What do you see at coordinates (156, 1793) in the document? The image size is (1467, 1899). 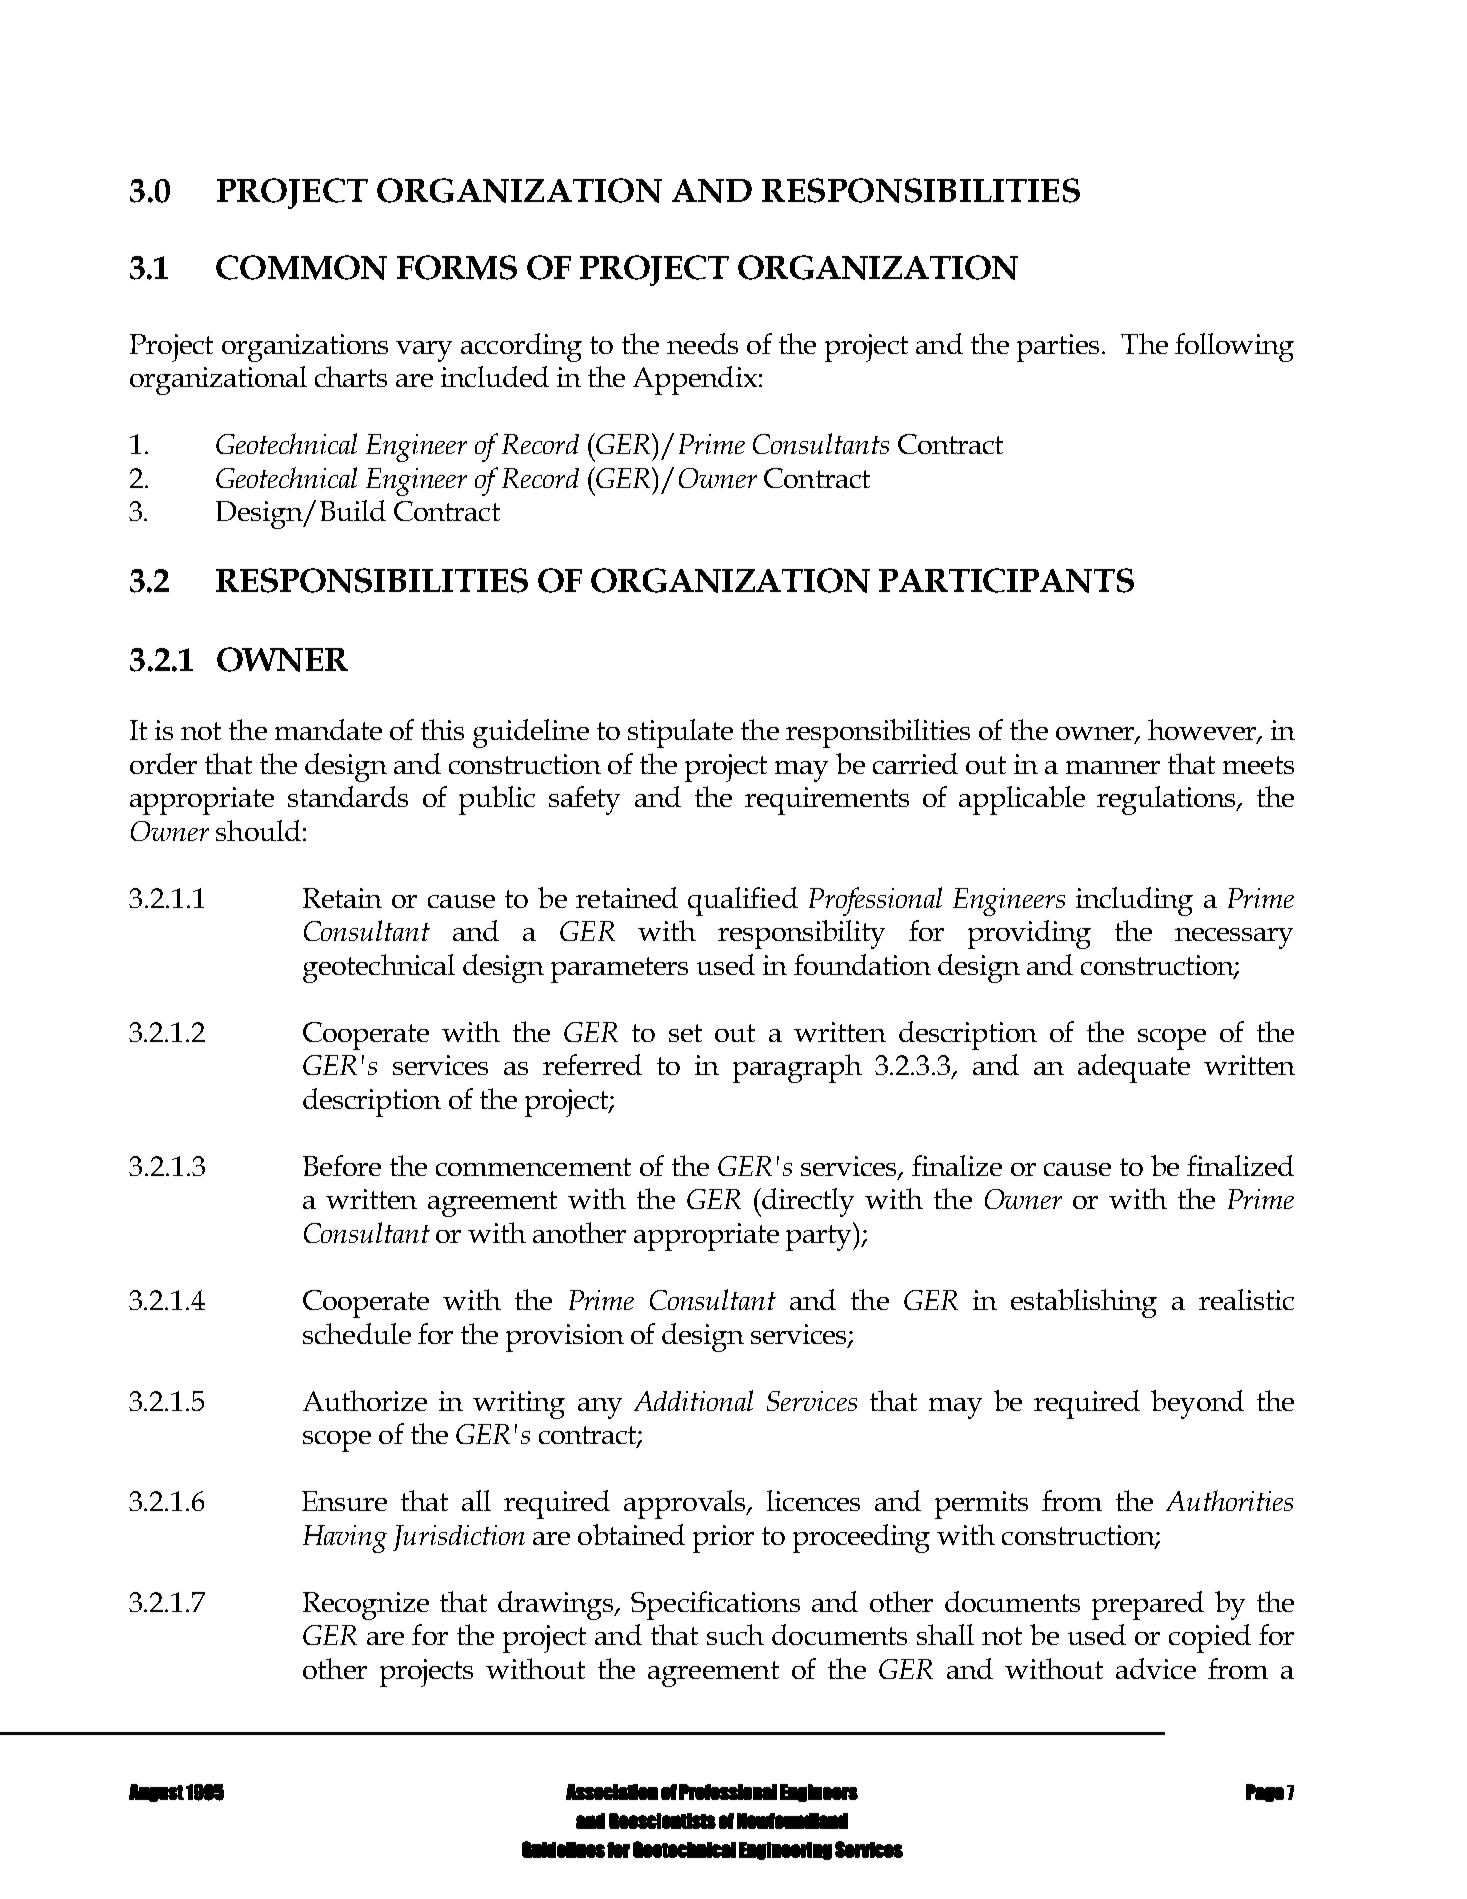 I see `August` at bounding box center [156, 1793].
